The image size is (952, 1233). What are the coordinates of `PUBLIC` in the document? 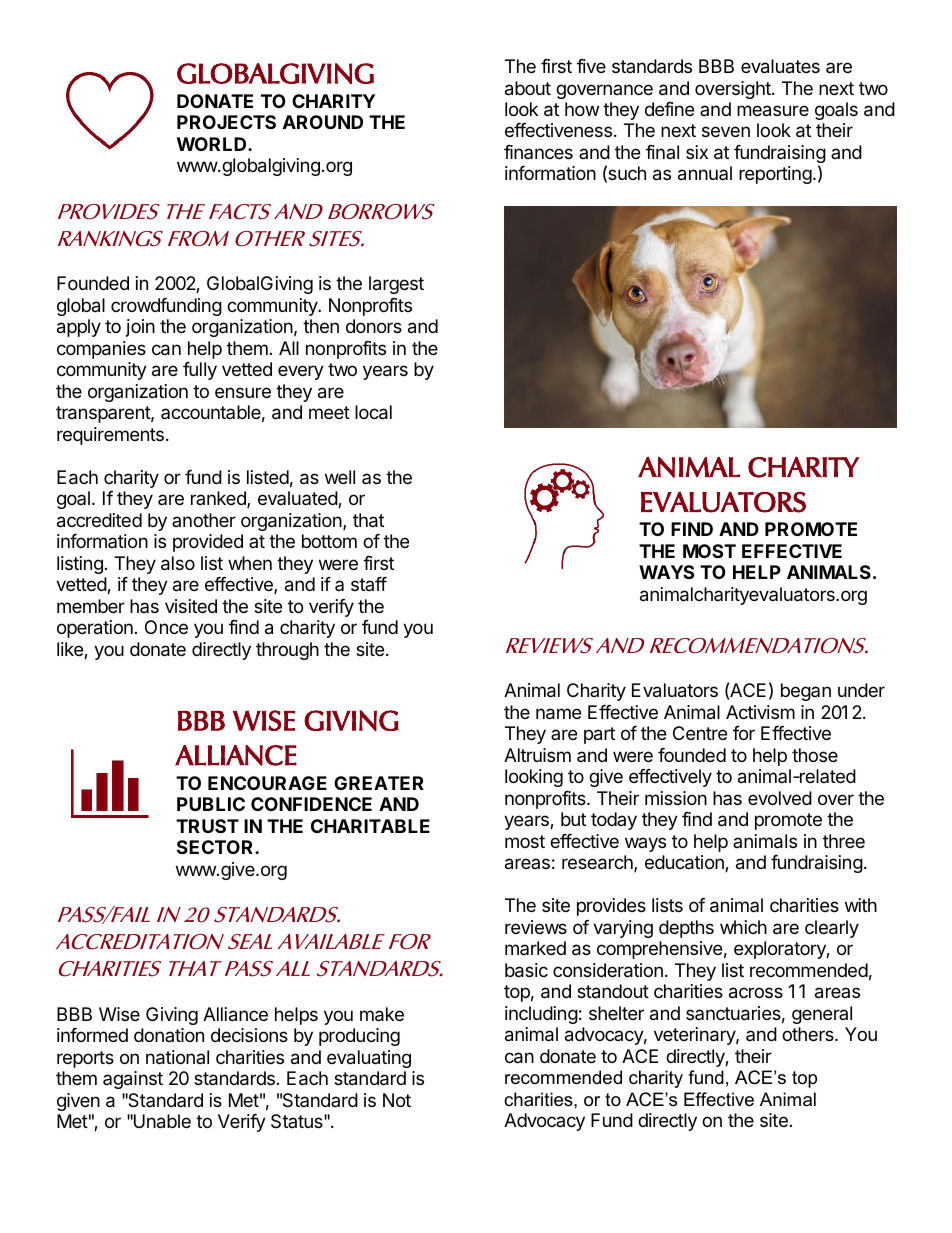 It's located at (211, 804).
